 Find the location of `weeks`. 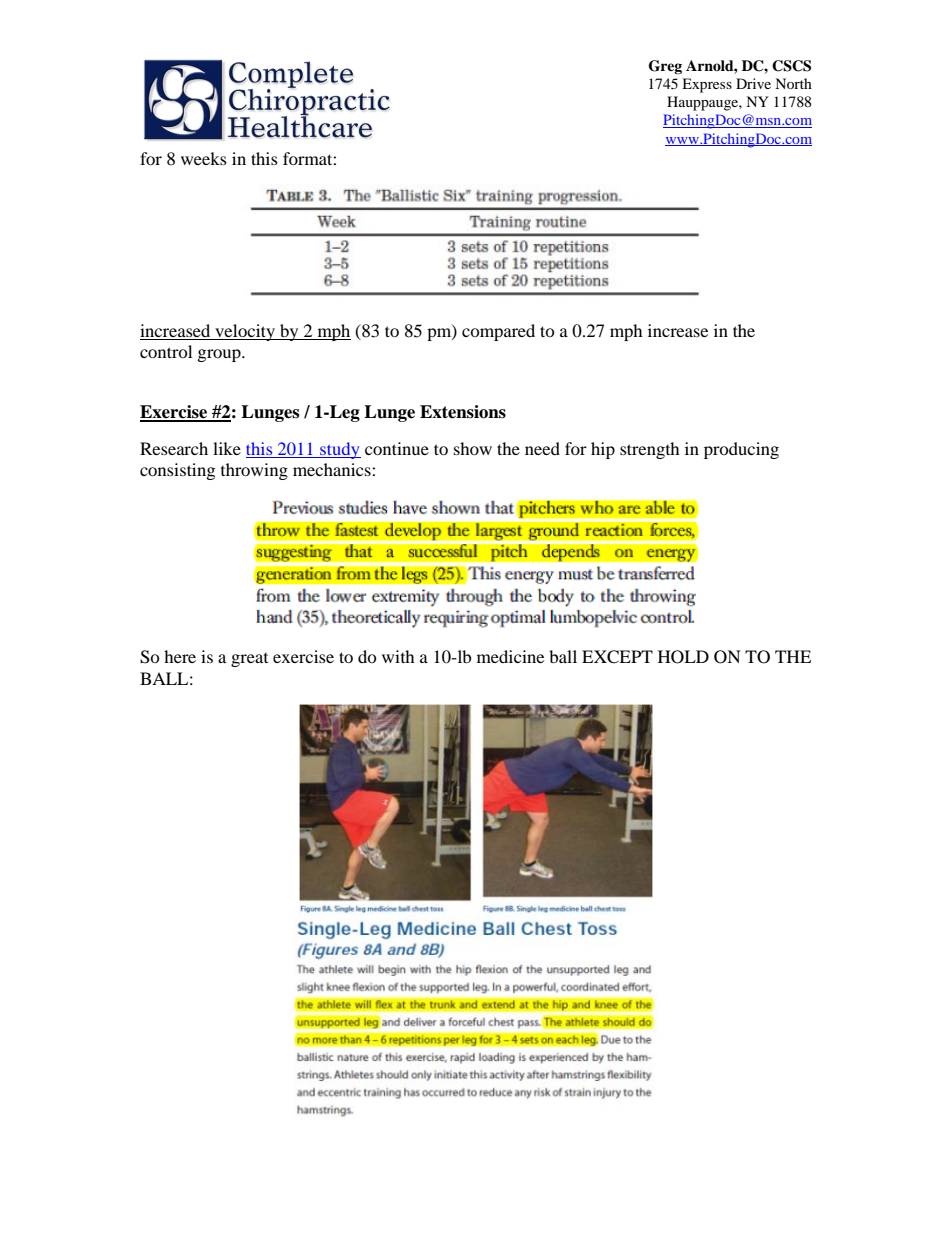

weeks is located at coordinates (204, 158).
